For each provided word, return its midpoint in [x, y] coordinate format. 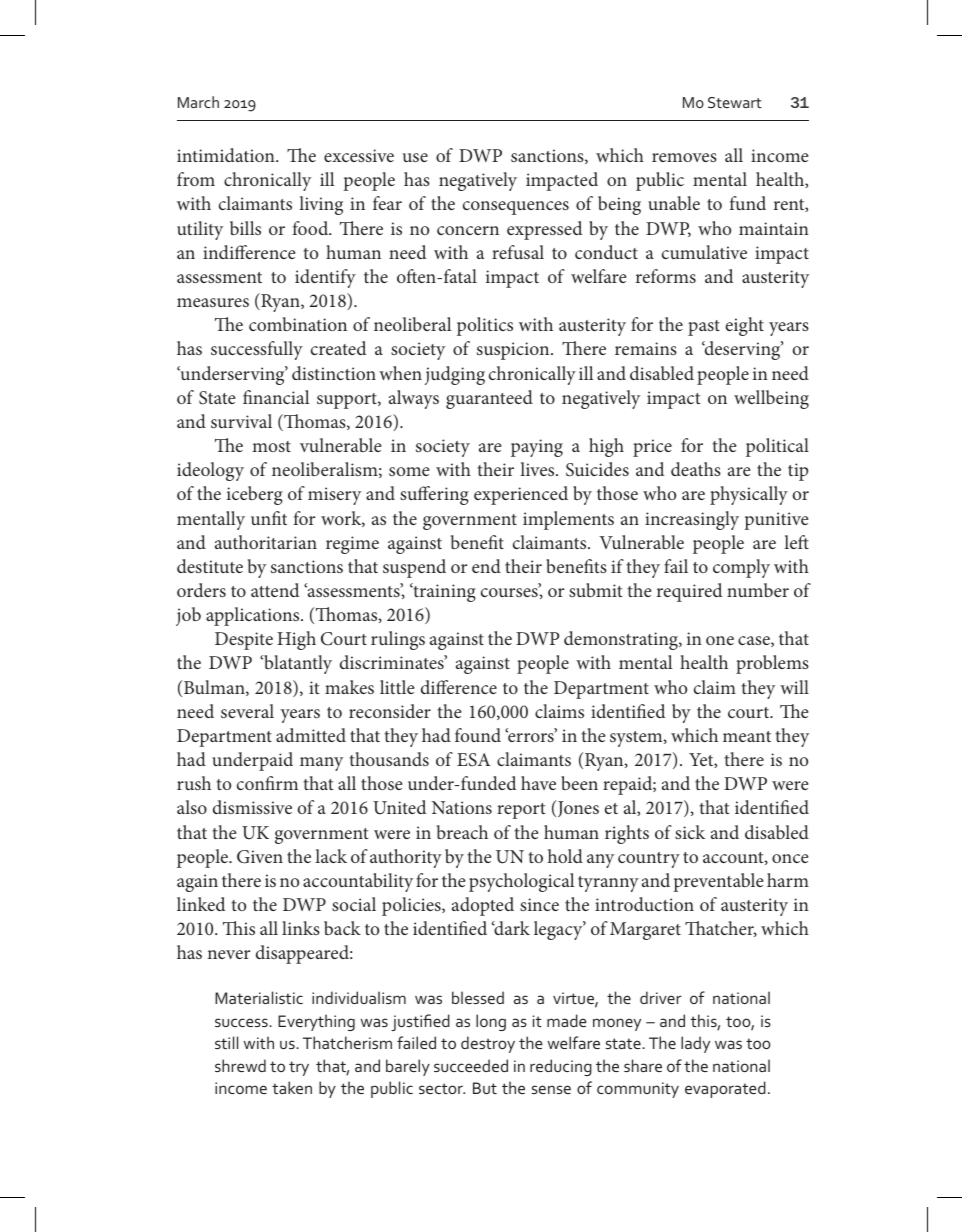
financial [276, 397]
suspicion [514, 351]
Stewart [735, 102]
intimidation [227, 155]
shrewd [240, 1065]
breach [462, 832]
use [415, 157]
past [704, 328]
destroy [488, 1044]
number [758, 590]
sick [690, 832]
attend [275, 590]
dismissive [252, 807]
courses [510, 591]
